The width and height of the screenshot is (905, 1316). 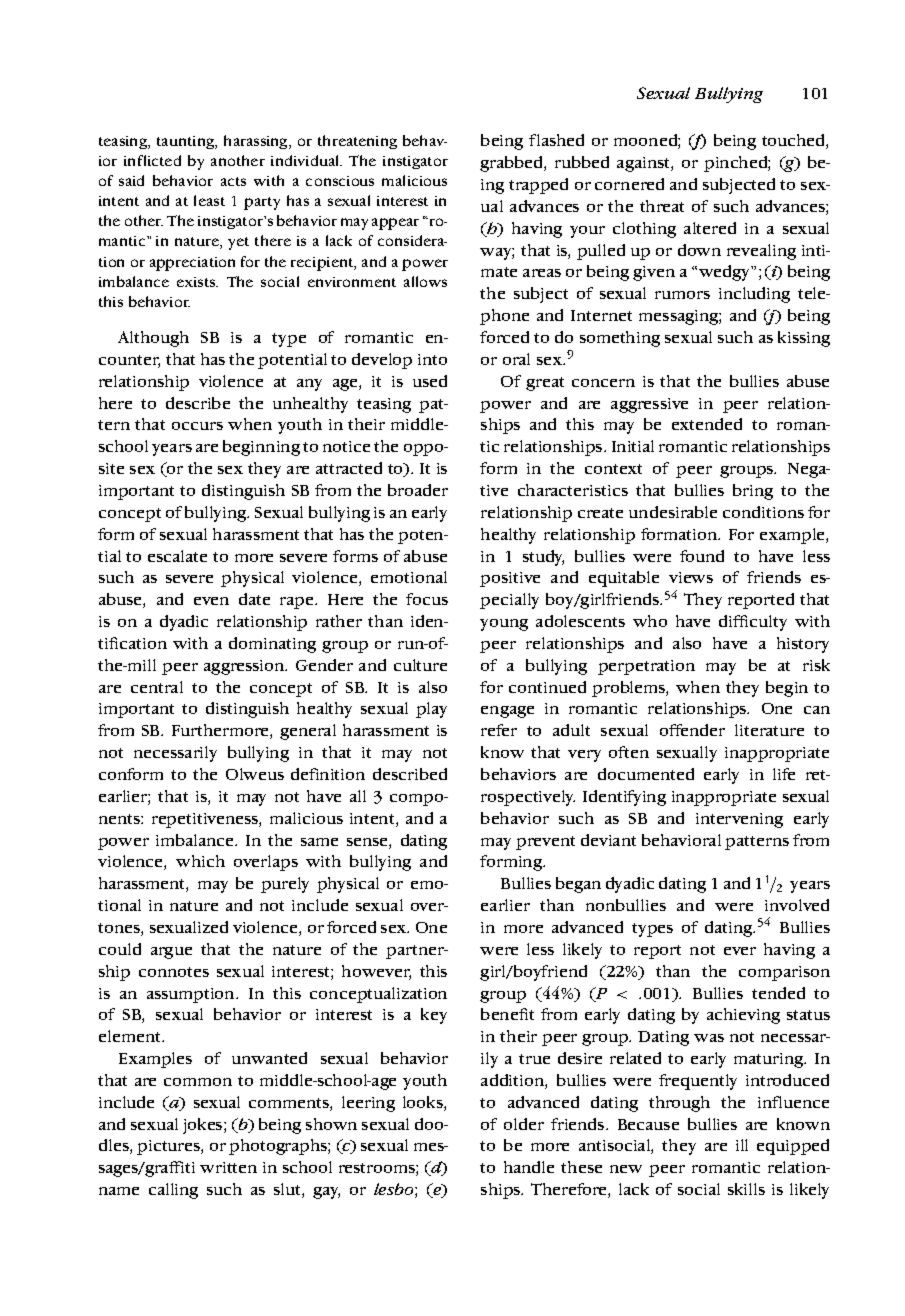 I want to click on flashed, so click(x=556, y=140).
